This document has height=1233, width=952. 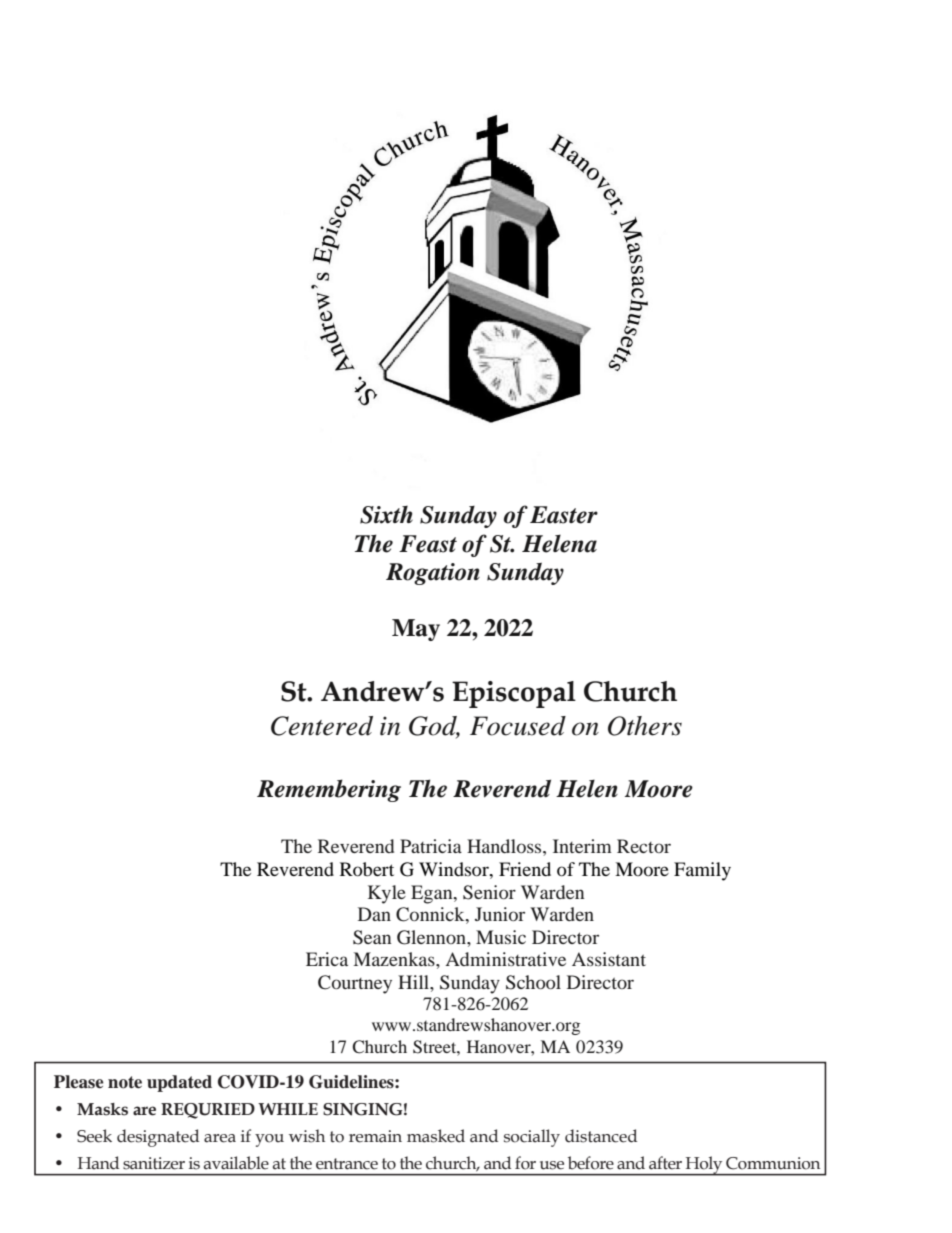 What do you see at coordinates (329, 790) in the document?
I see `Remembering` at bounding box center [329, 790].
